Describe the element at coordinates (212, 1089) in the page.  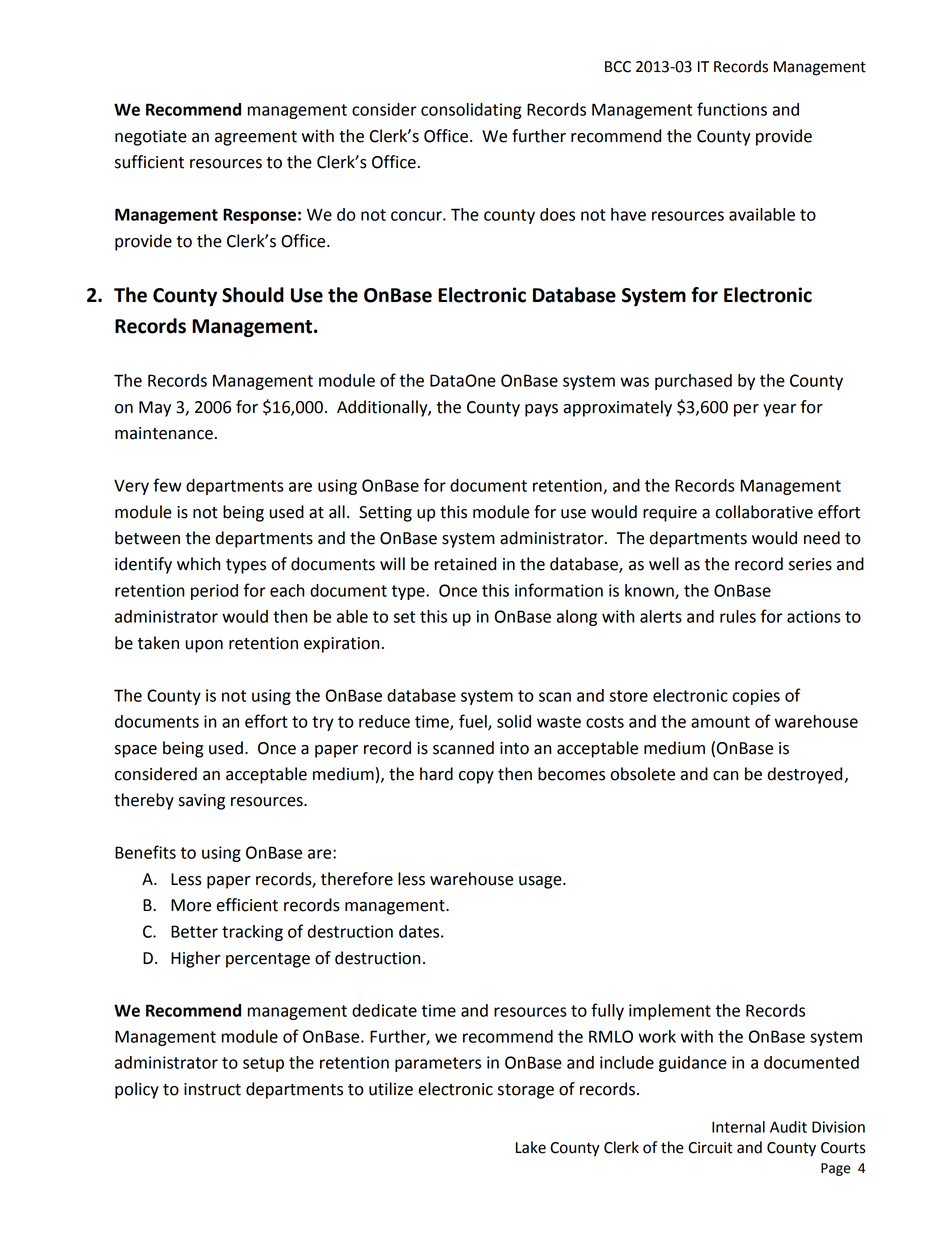
I see `instruct` at that location.
